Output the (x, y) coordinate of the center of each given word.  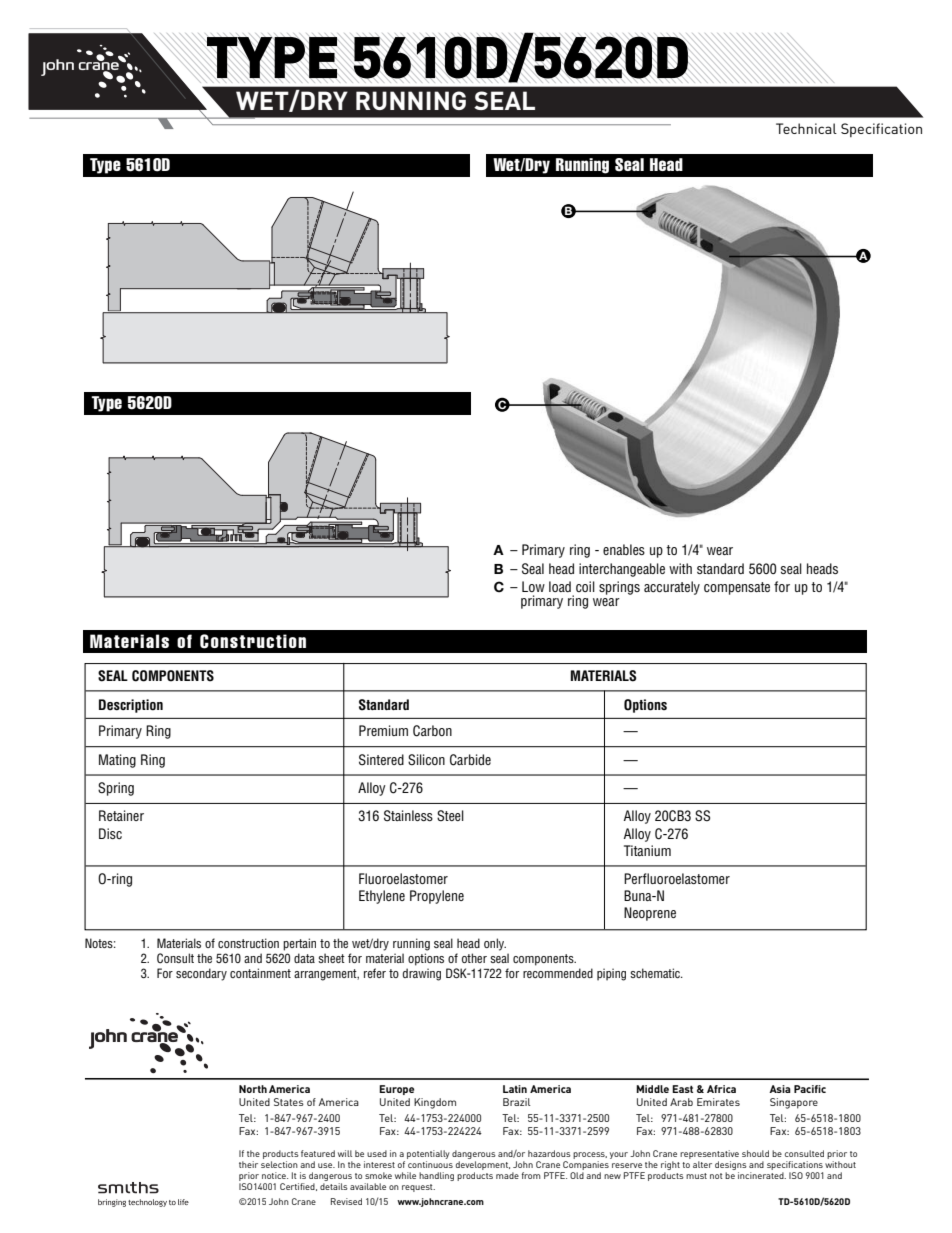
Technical (806, 128)
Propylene (437, 897)
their (248, 1164)
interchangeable (622, 570)
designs (731, 1167)
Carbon (432, 731)
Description (131, 706)
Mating (117, 761)
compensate (737, 588)
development (483, 1167)
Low (533, 586)
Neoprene (650, 914)
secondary (201, 974)
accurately (672, 588)
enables (624, 549)
